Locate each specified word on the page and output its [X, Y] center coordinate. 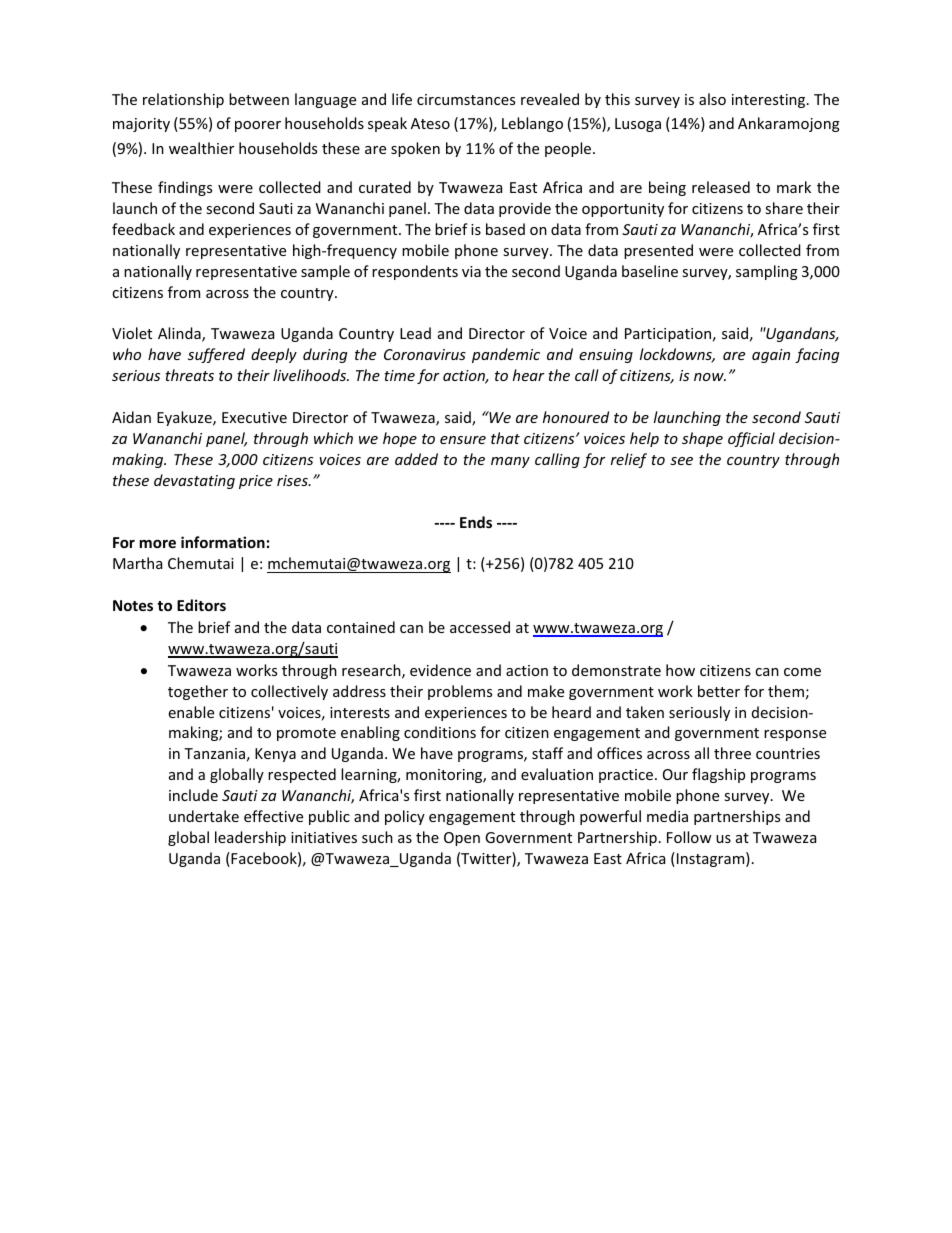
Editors [201, 605]
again [771, 356]
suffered [216, 355]
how [680, 670]
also [712, 99]
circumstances [466, 99]
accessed [480, 627]
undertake [204, 816]
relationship [183, 100]
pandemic [506, 355]
